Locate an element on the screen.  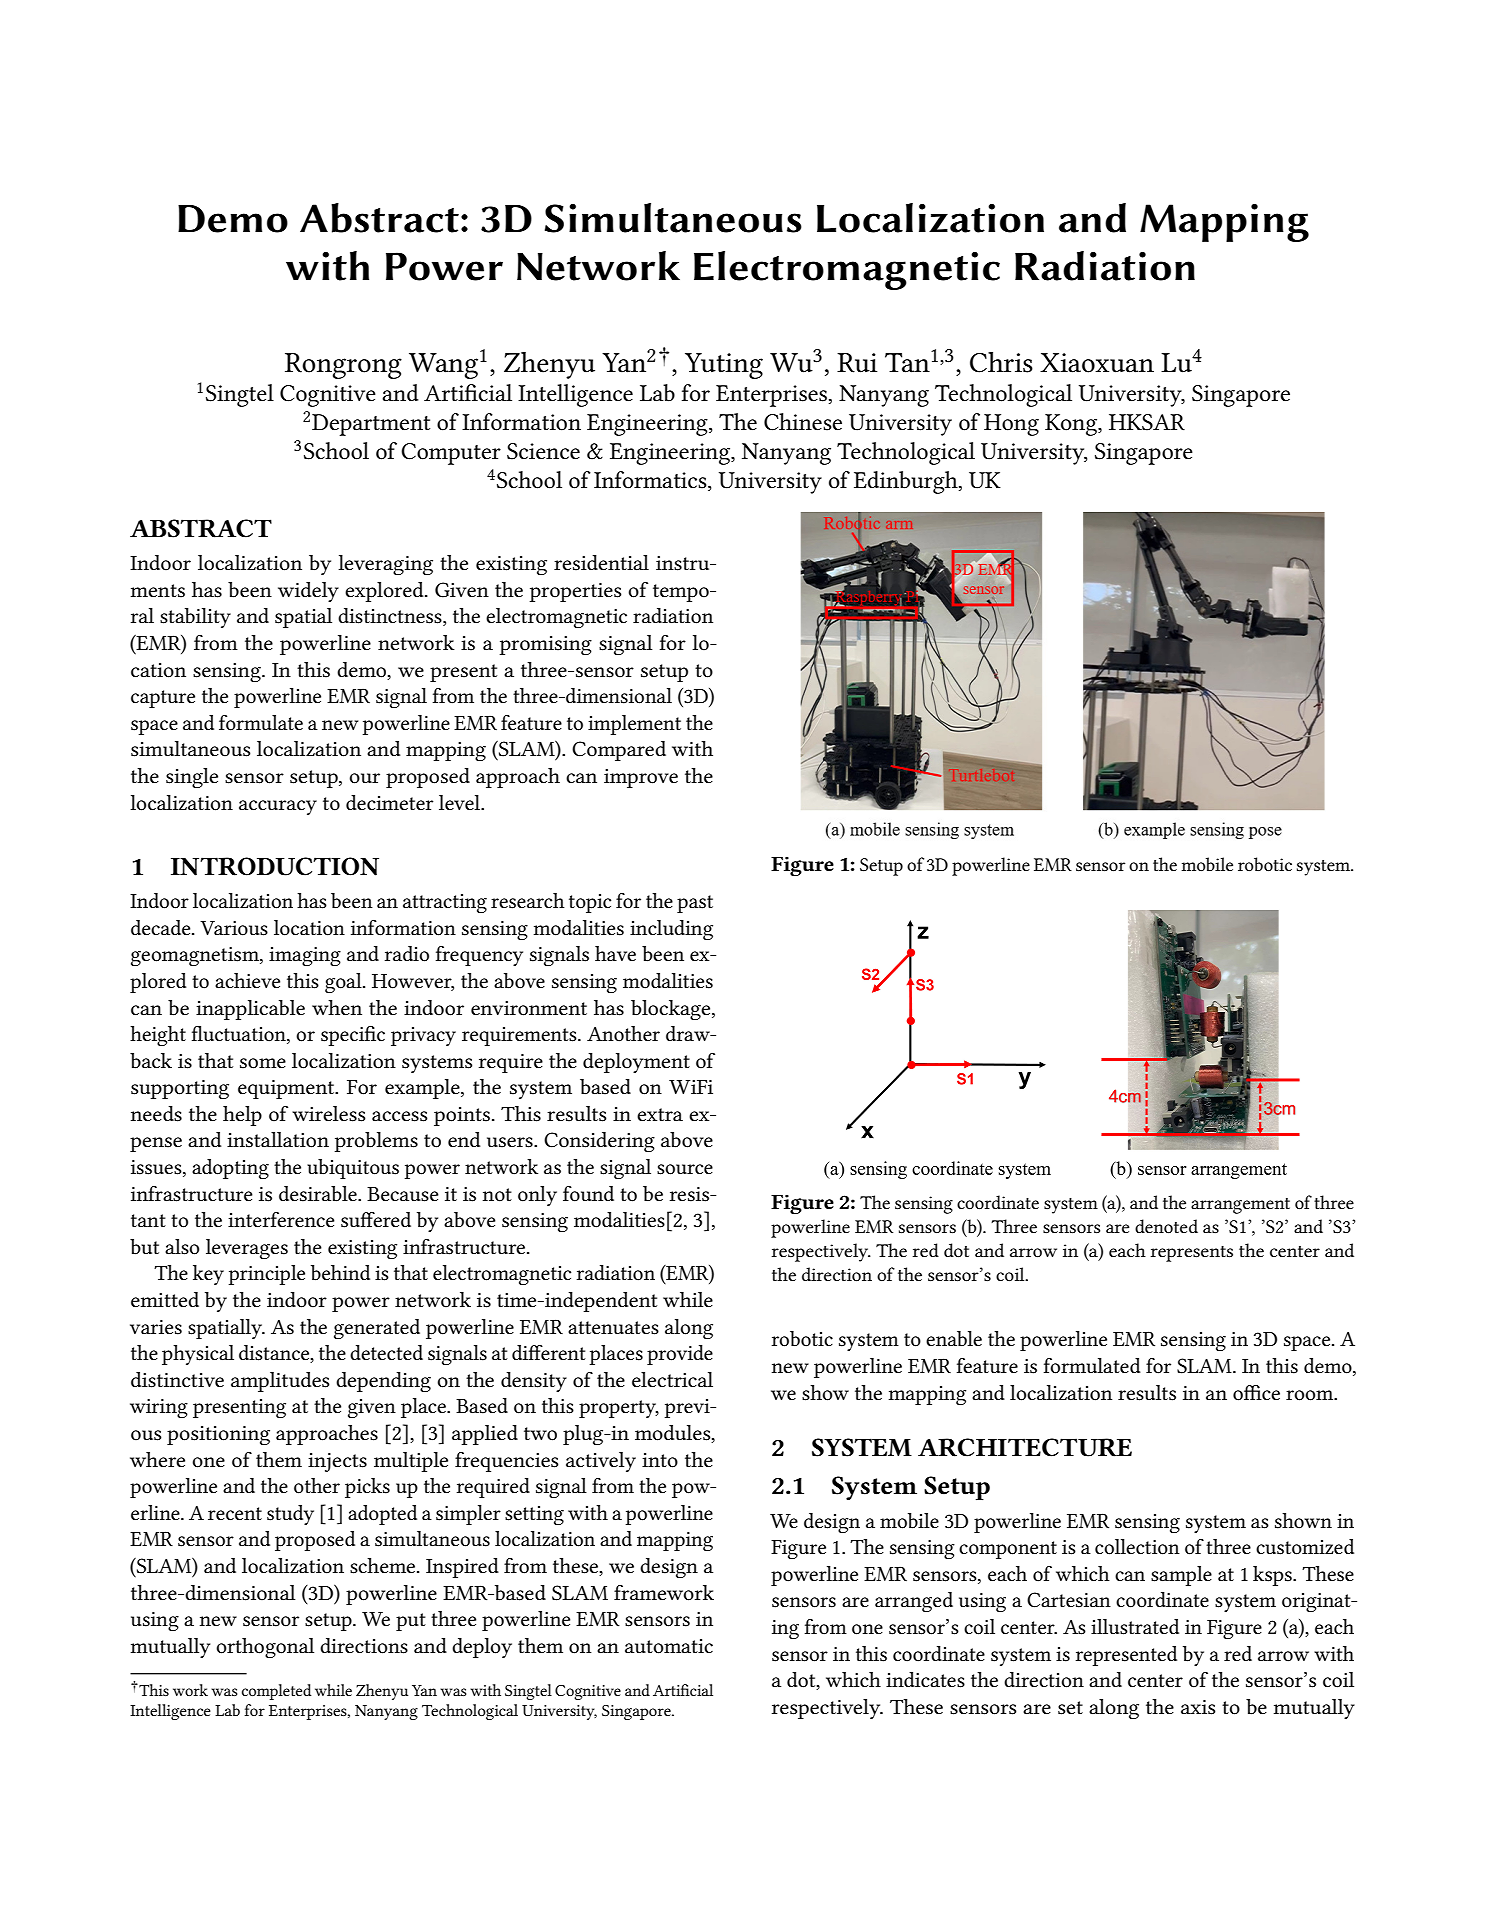
Chinese is located at coordinates (803, 422).
